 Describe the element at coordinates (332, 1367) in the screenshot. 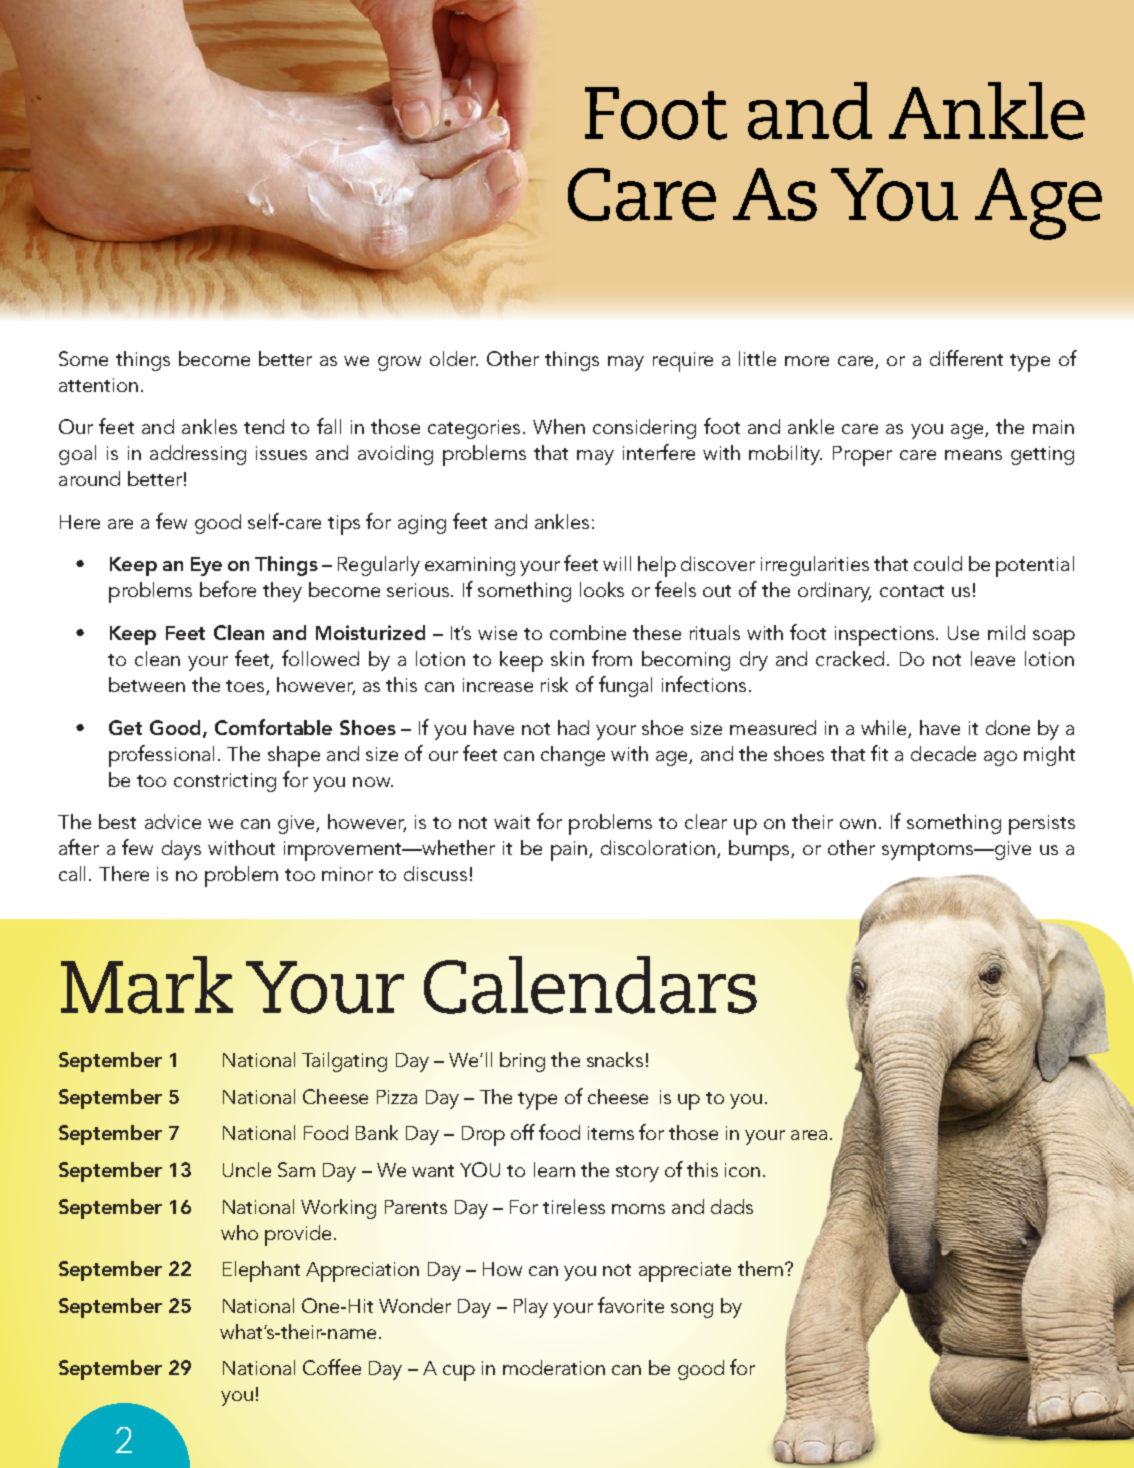

I see `Coffee` at that location.
